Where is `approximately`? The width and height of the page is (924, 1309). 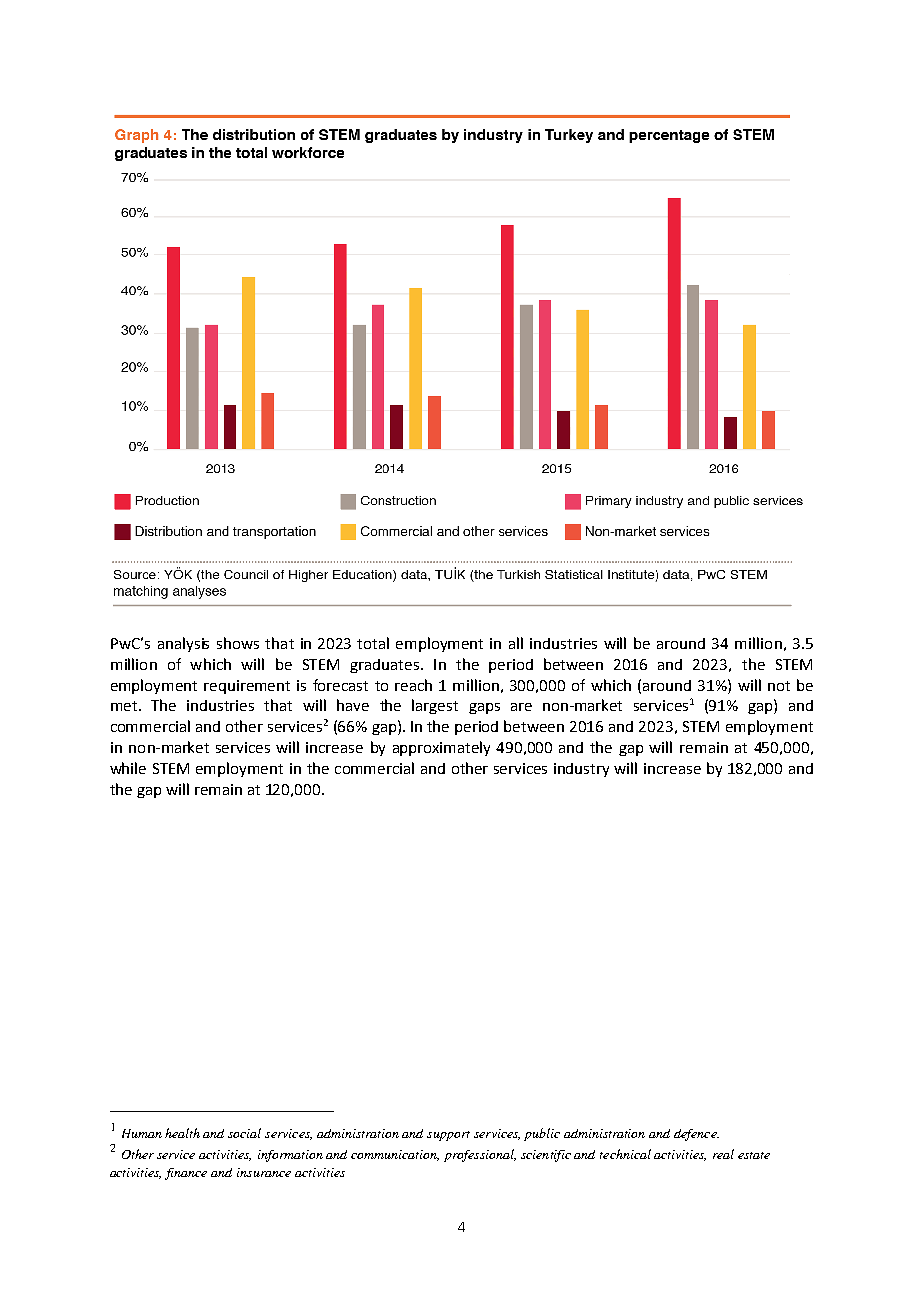 approximately is located at coordinates (441, 748).
